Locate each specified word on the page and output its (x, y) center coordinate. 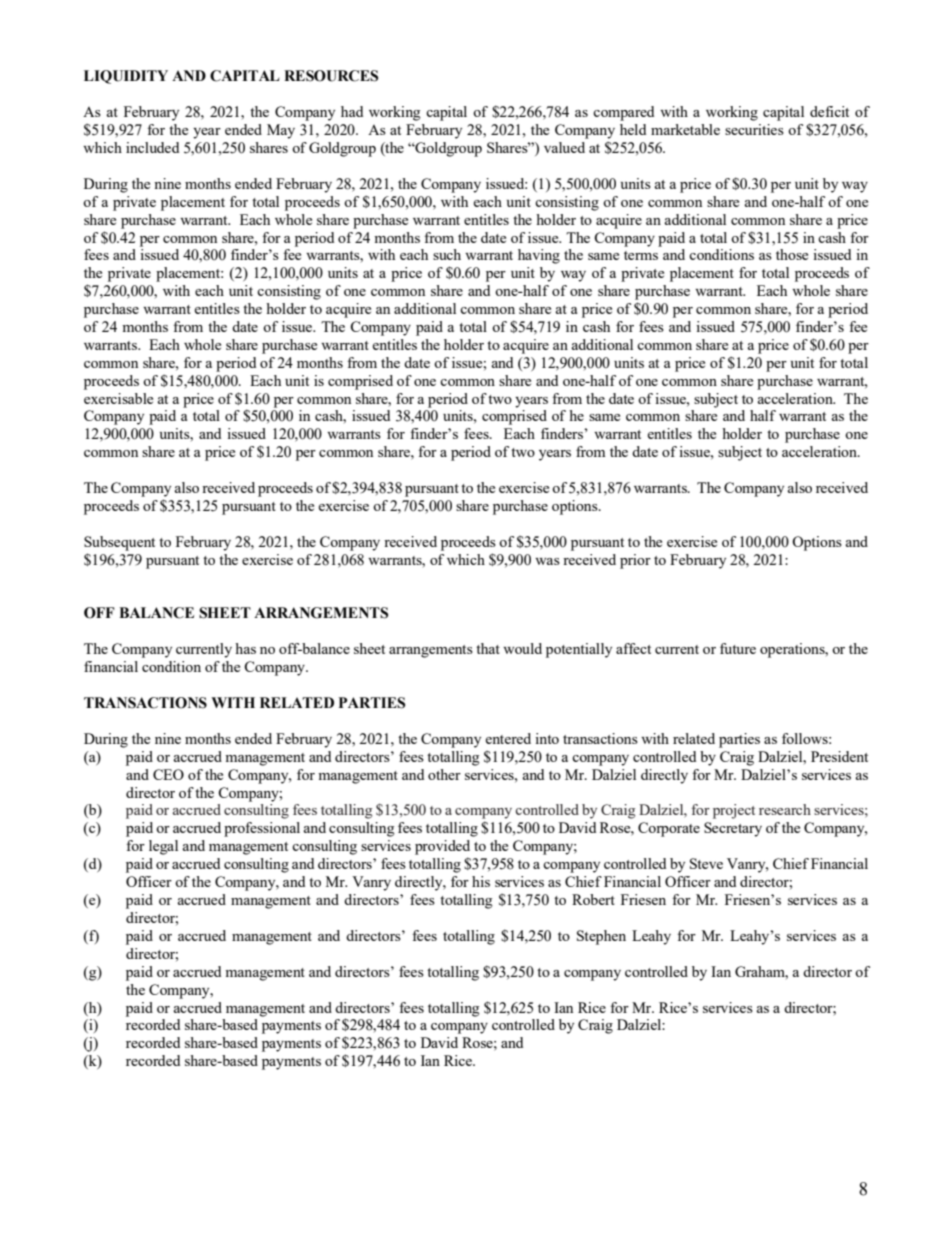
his (481, 881)
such (447, 254)
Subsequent (119, 543)
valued (564, 147)
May (281, 131)
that (488, 648)
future (738, 648)
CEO (168, 774)
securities (754, 129)
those (792, 254)
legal (163, 847)
